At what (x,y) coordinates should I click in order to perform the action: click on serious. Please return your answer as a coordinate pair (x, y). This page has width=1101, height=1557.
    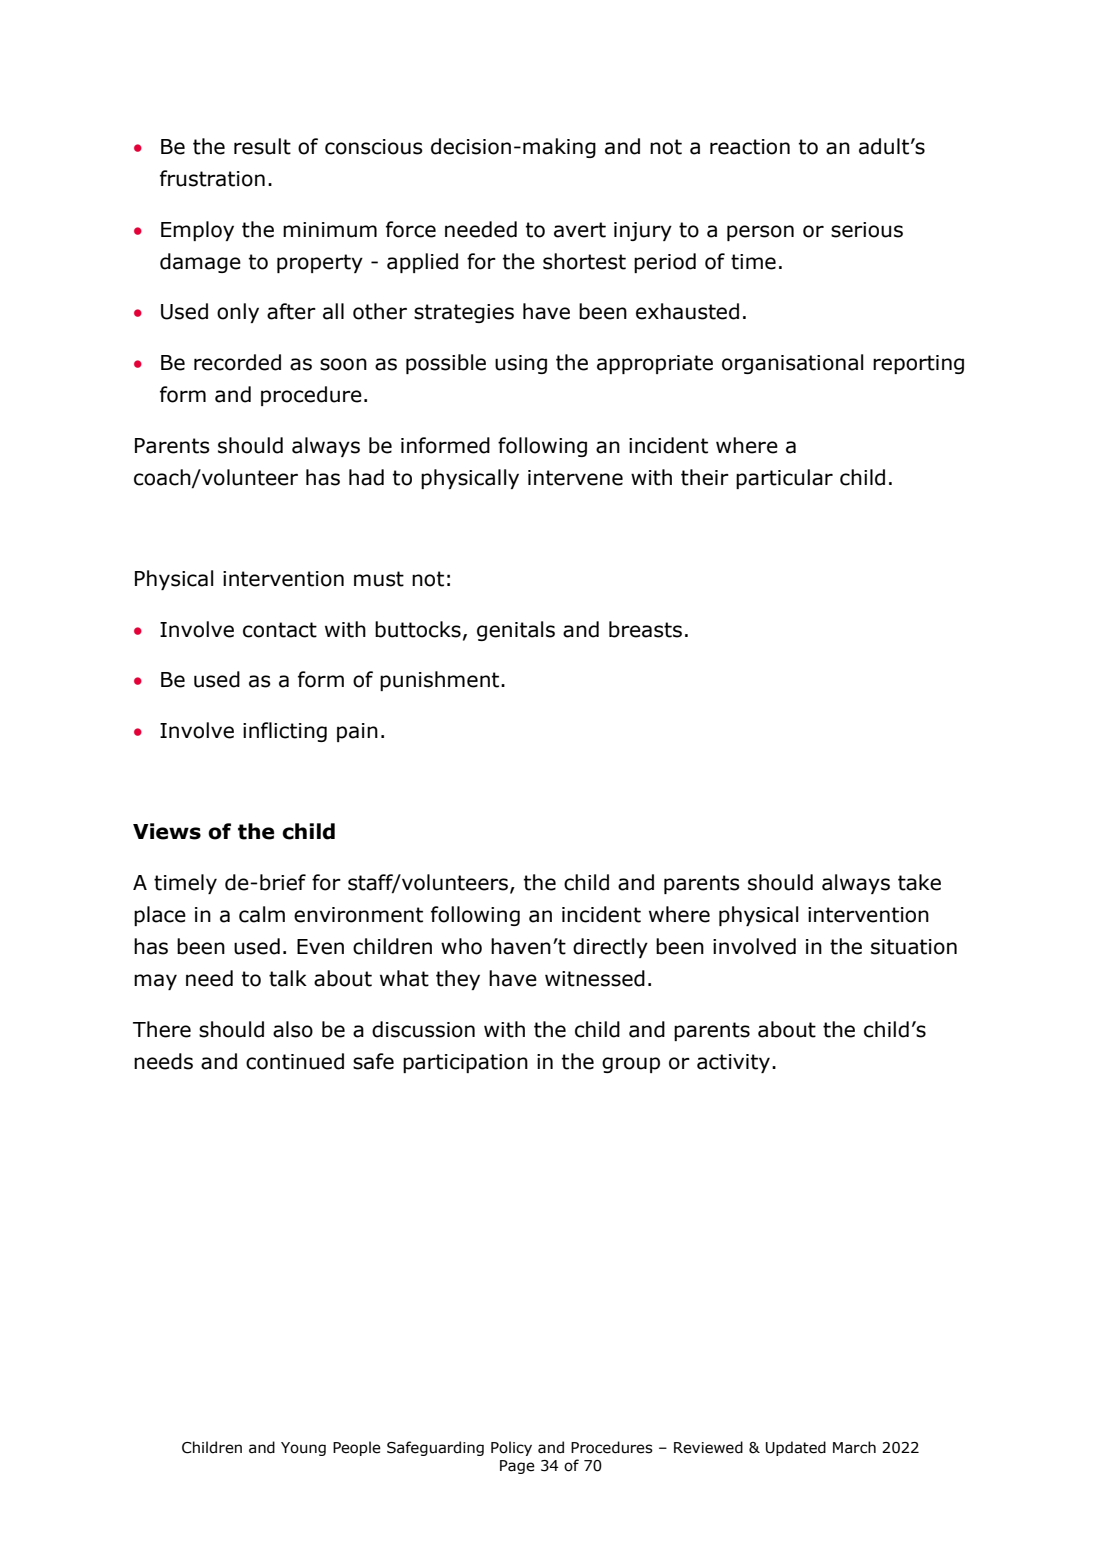
    Looking at the image, I should click on (867, 230).
